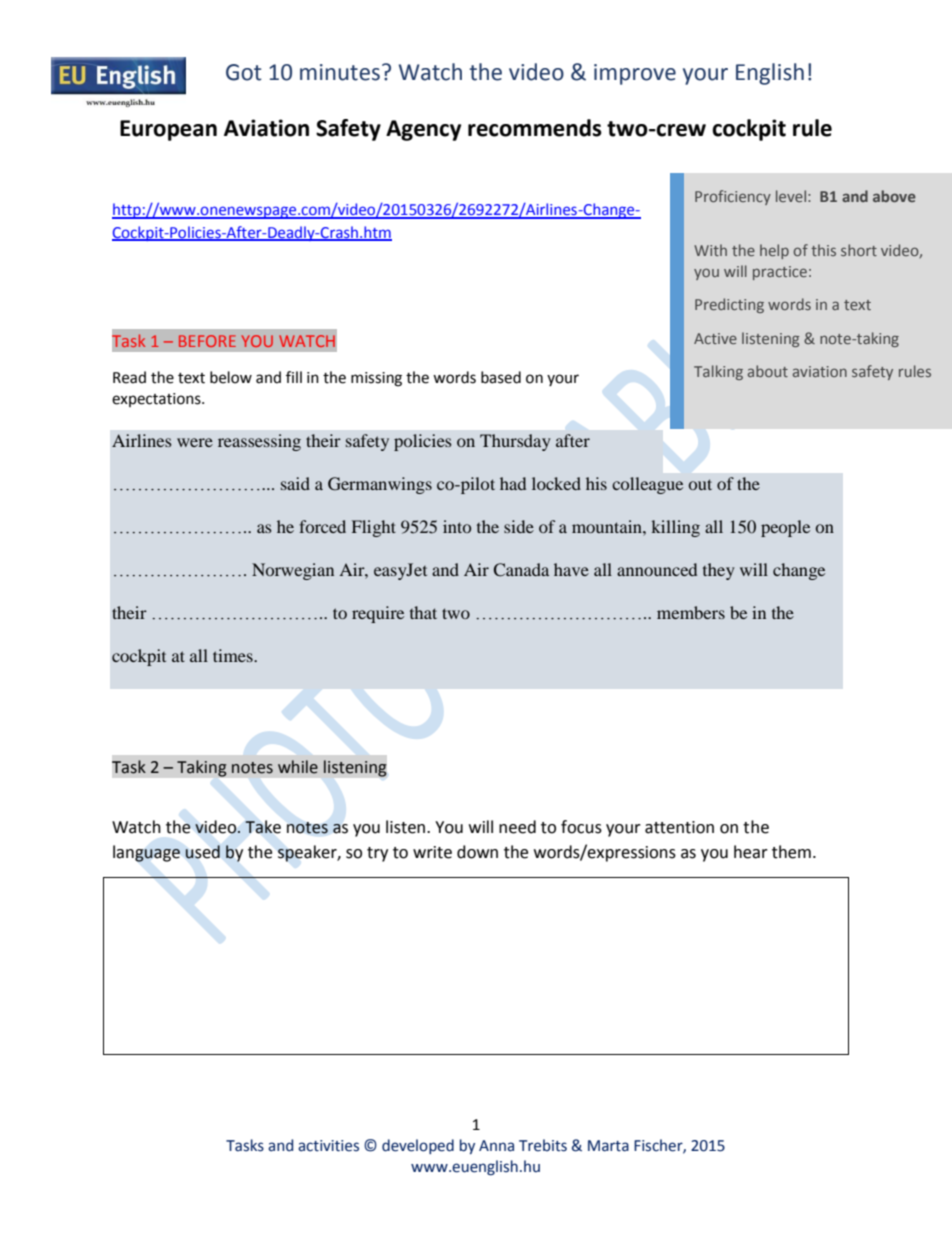  I want to click on Anna, so click(496, 1146).
